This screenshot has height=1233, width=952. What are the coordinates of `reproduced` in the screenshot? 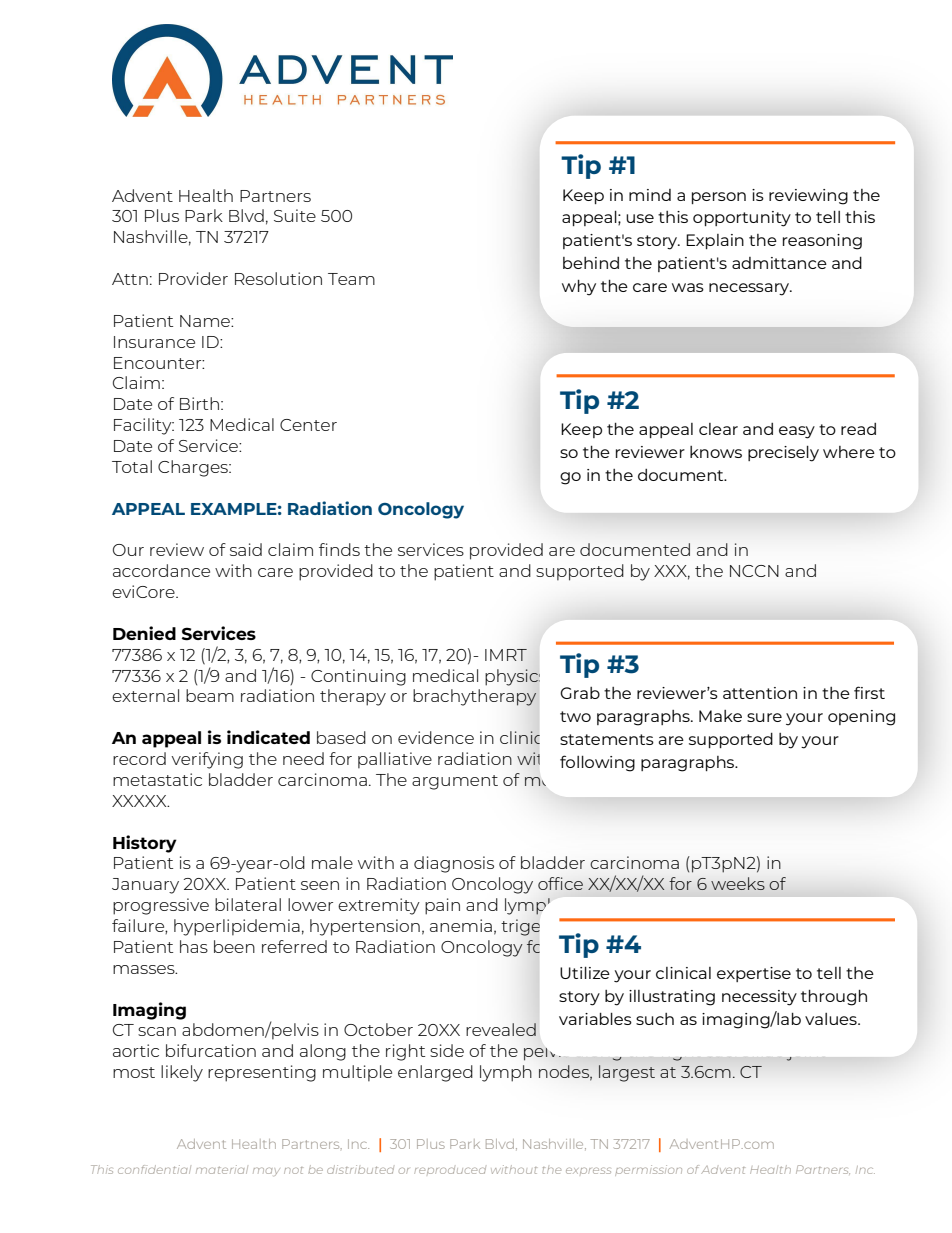 It's located at (450, 1171).
